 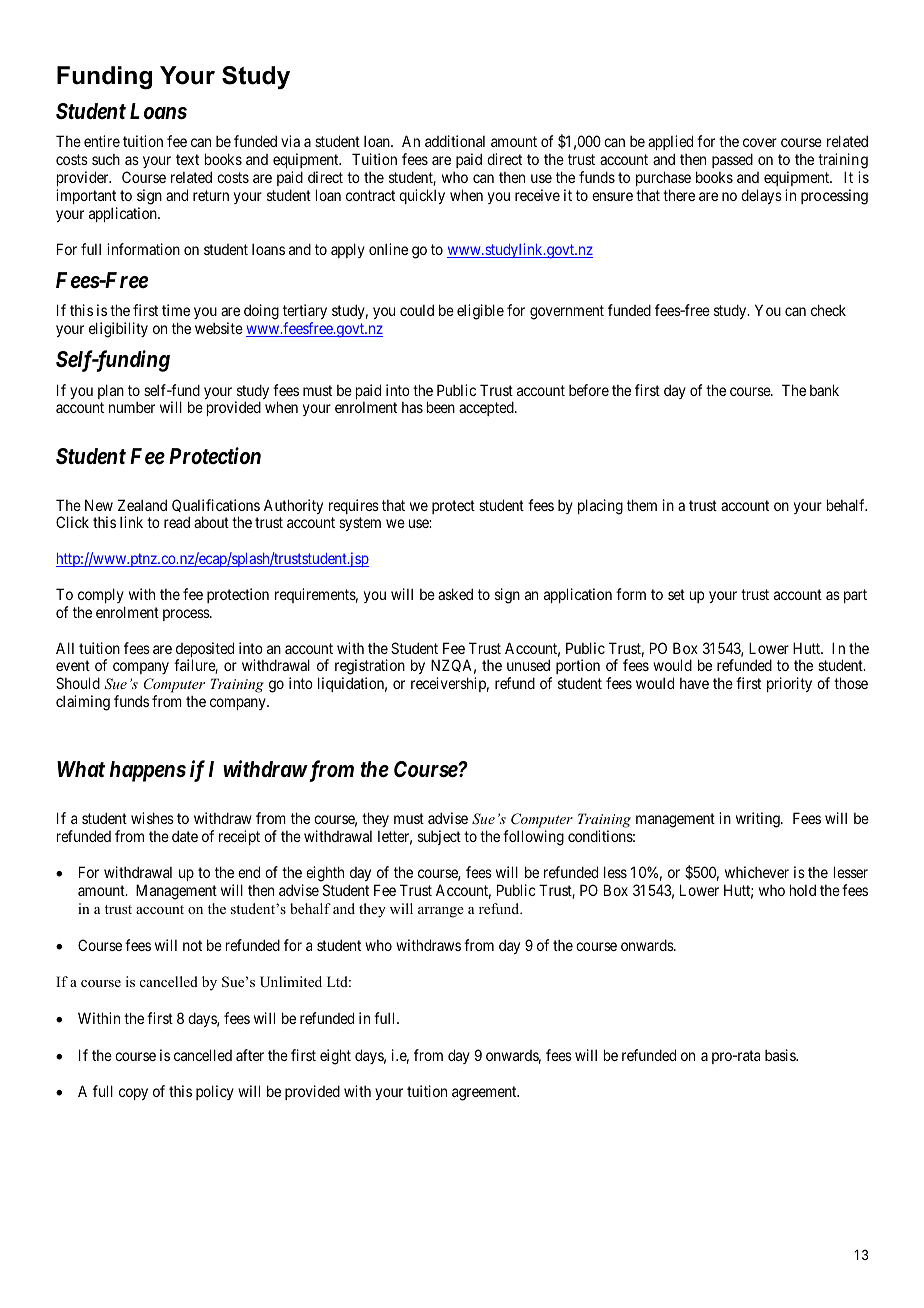 What do you see at coordinates (106, 159) in the page?
I see `such` at bounding box center [106, 159].
